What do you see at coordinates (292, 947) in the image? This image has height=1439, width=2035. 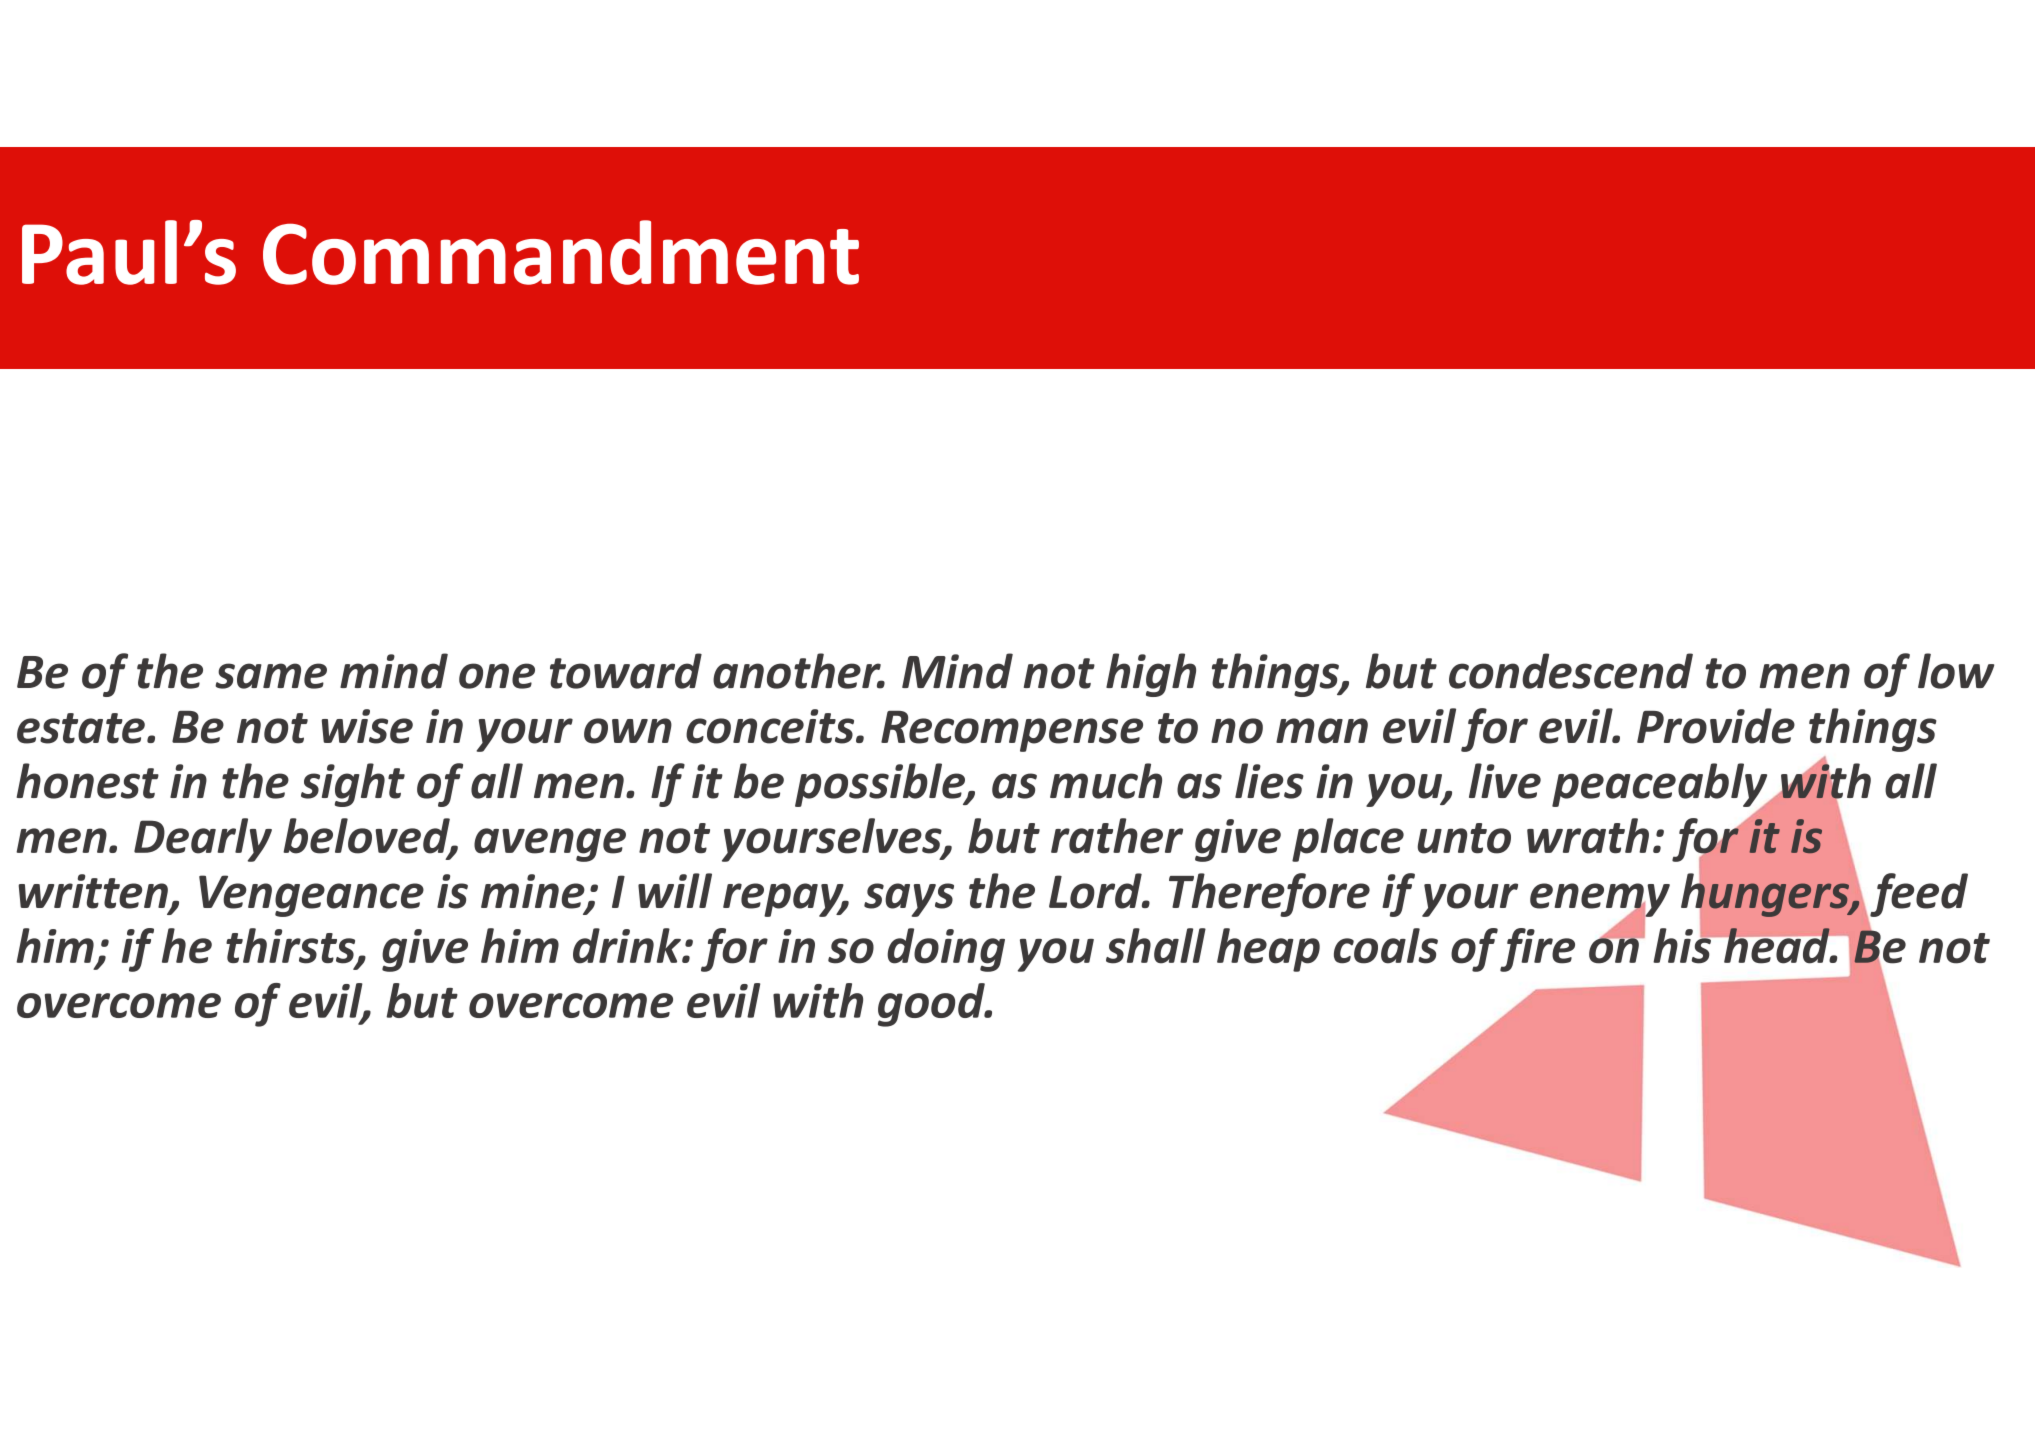 I see `thirsts` at bounding box center [292, 947].
